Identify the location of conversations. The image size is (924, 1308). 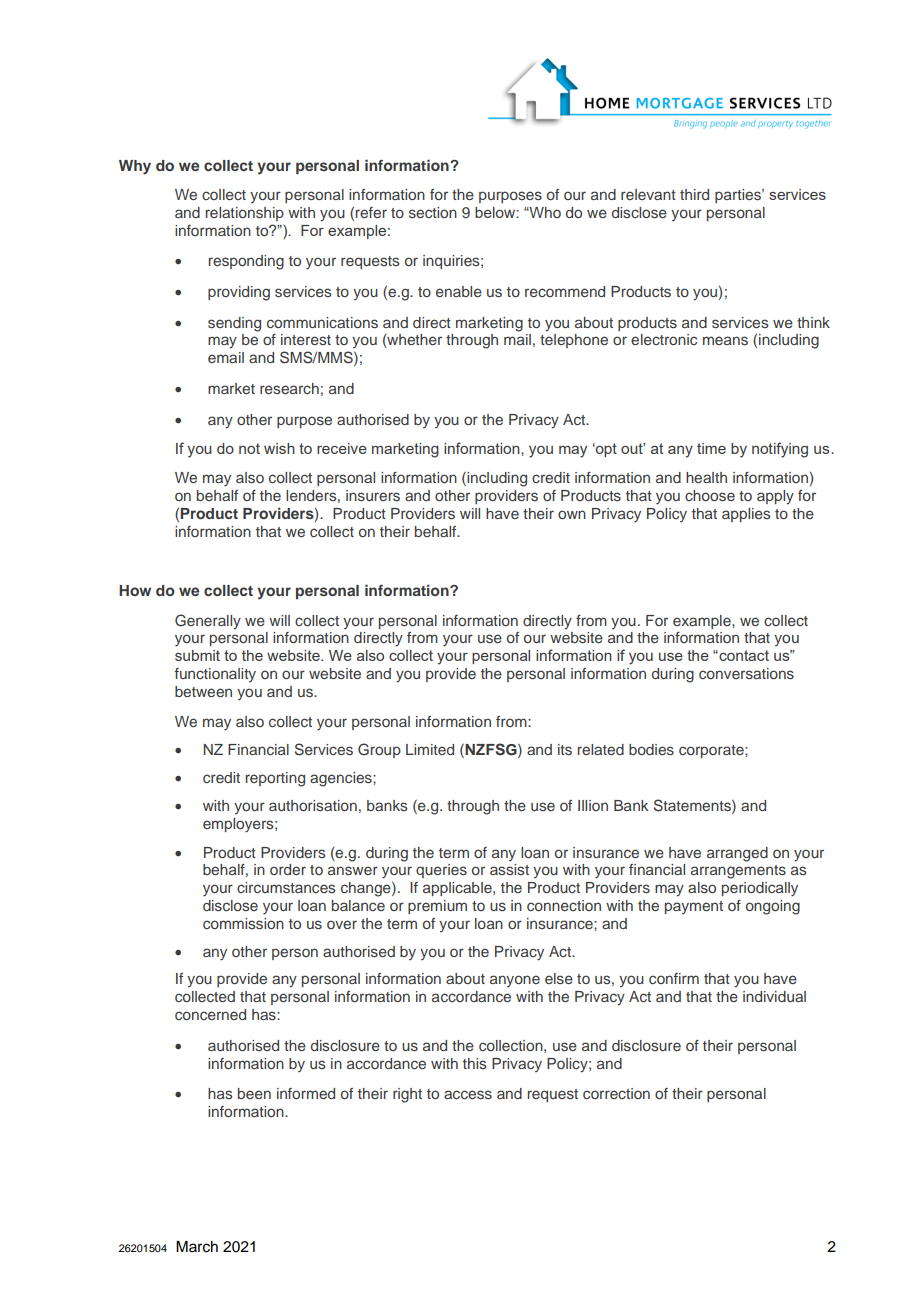
(746, 673).
